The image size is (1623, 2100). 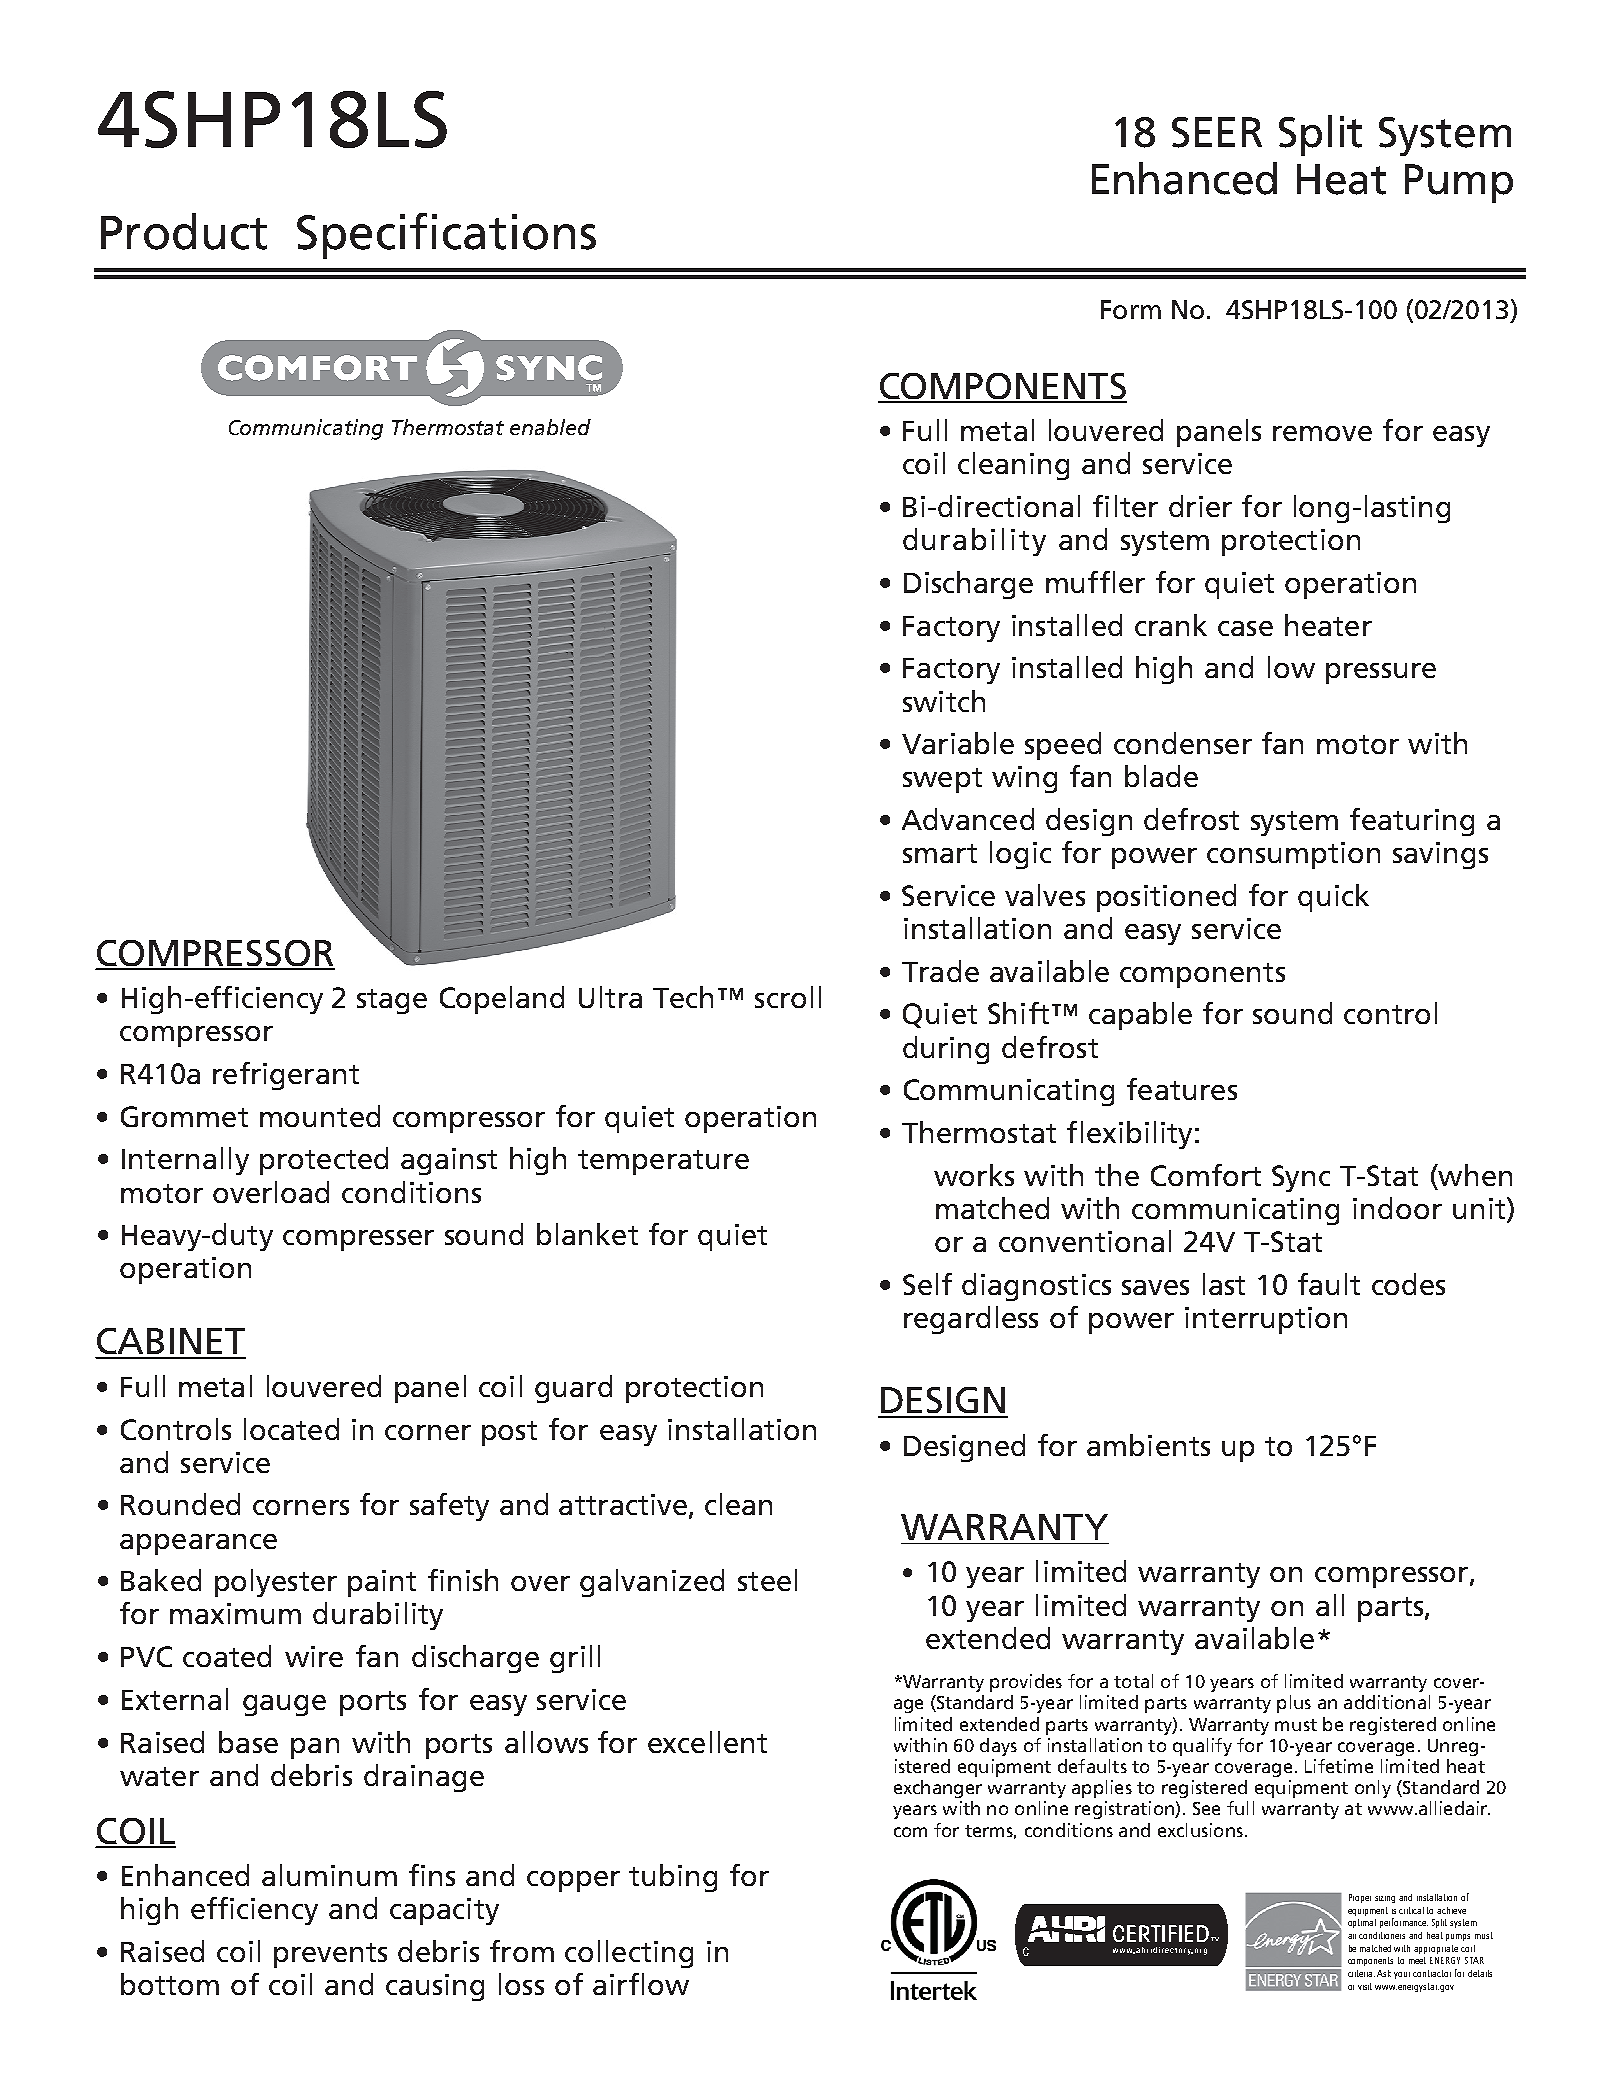 I want to click on prevents, so click(x=330, y=1955).
